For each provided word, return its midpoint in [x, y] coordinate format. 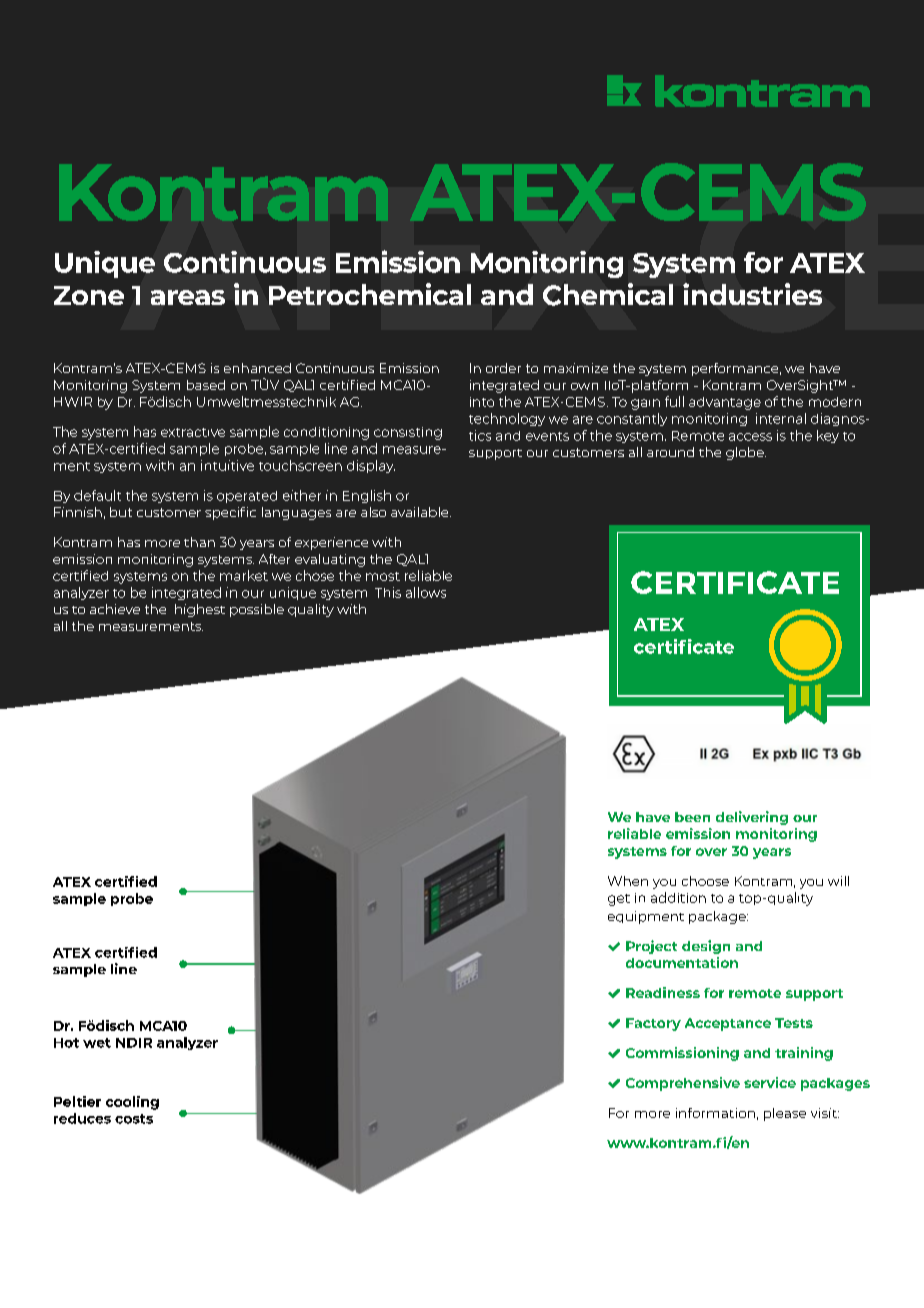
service [770, 1082]
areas [188, 297]
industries [752, 294]
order [503, 368]
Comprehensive [683, 1084]
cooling [132, 1103]
